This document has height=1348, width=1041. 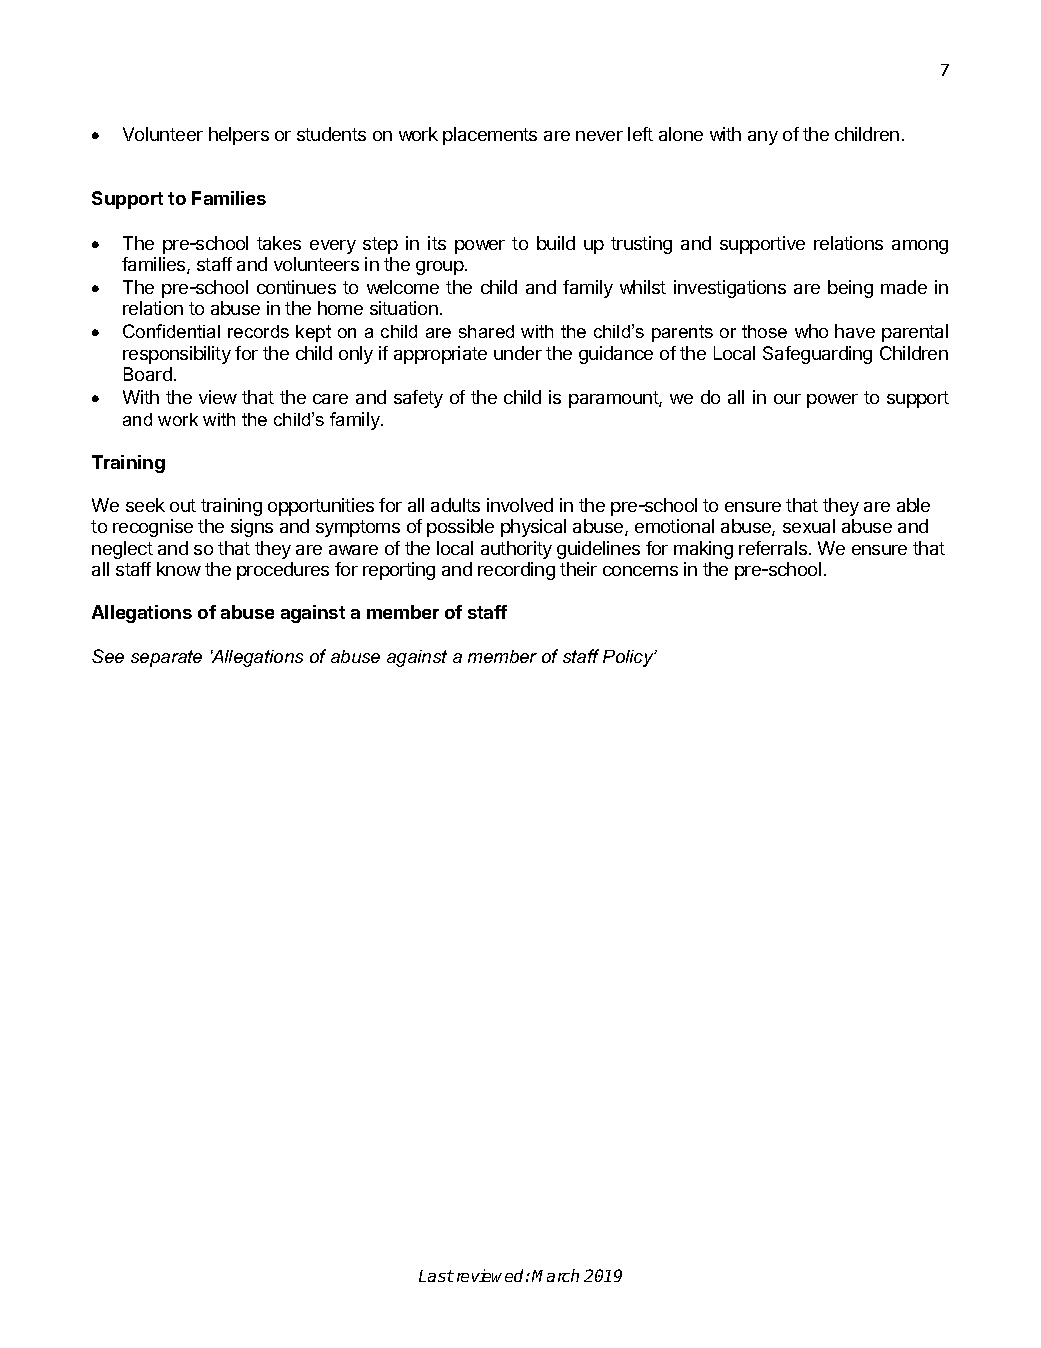 I want to click on any, so click(x=763, y=138).
